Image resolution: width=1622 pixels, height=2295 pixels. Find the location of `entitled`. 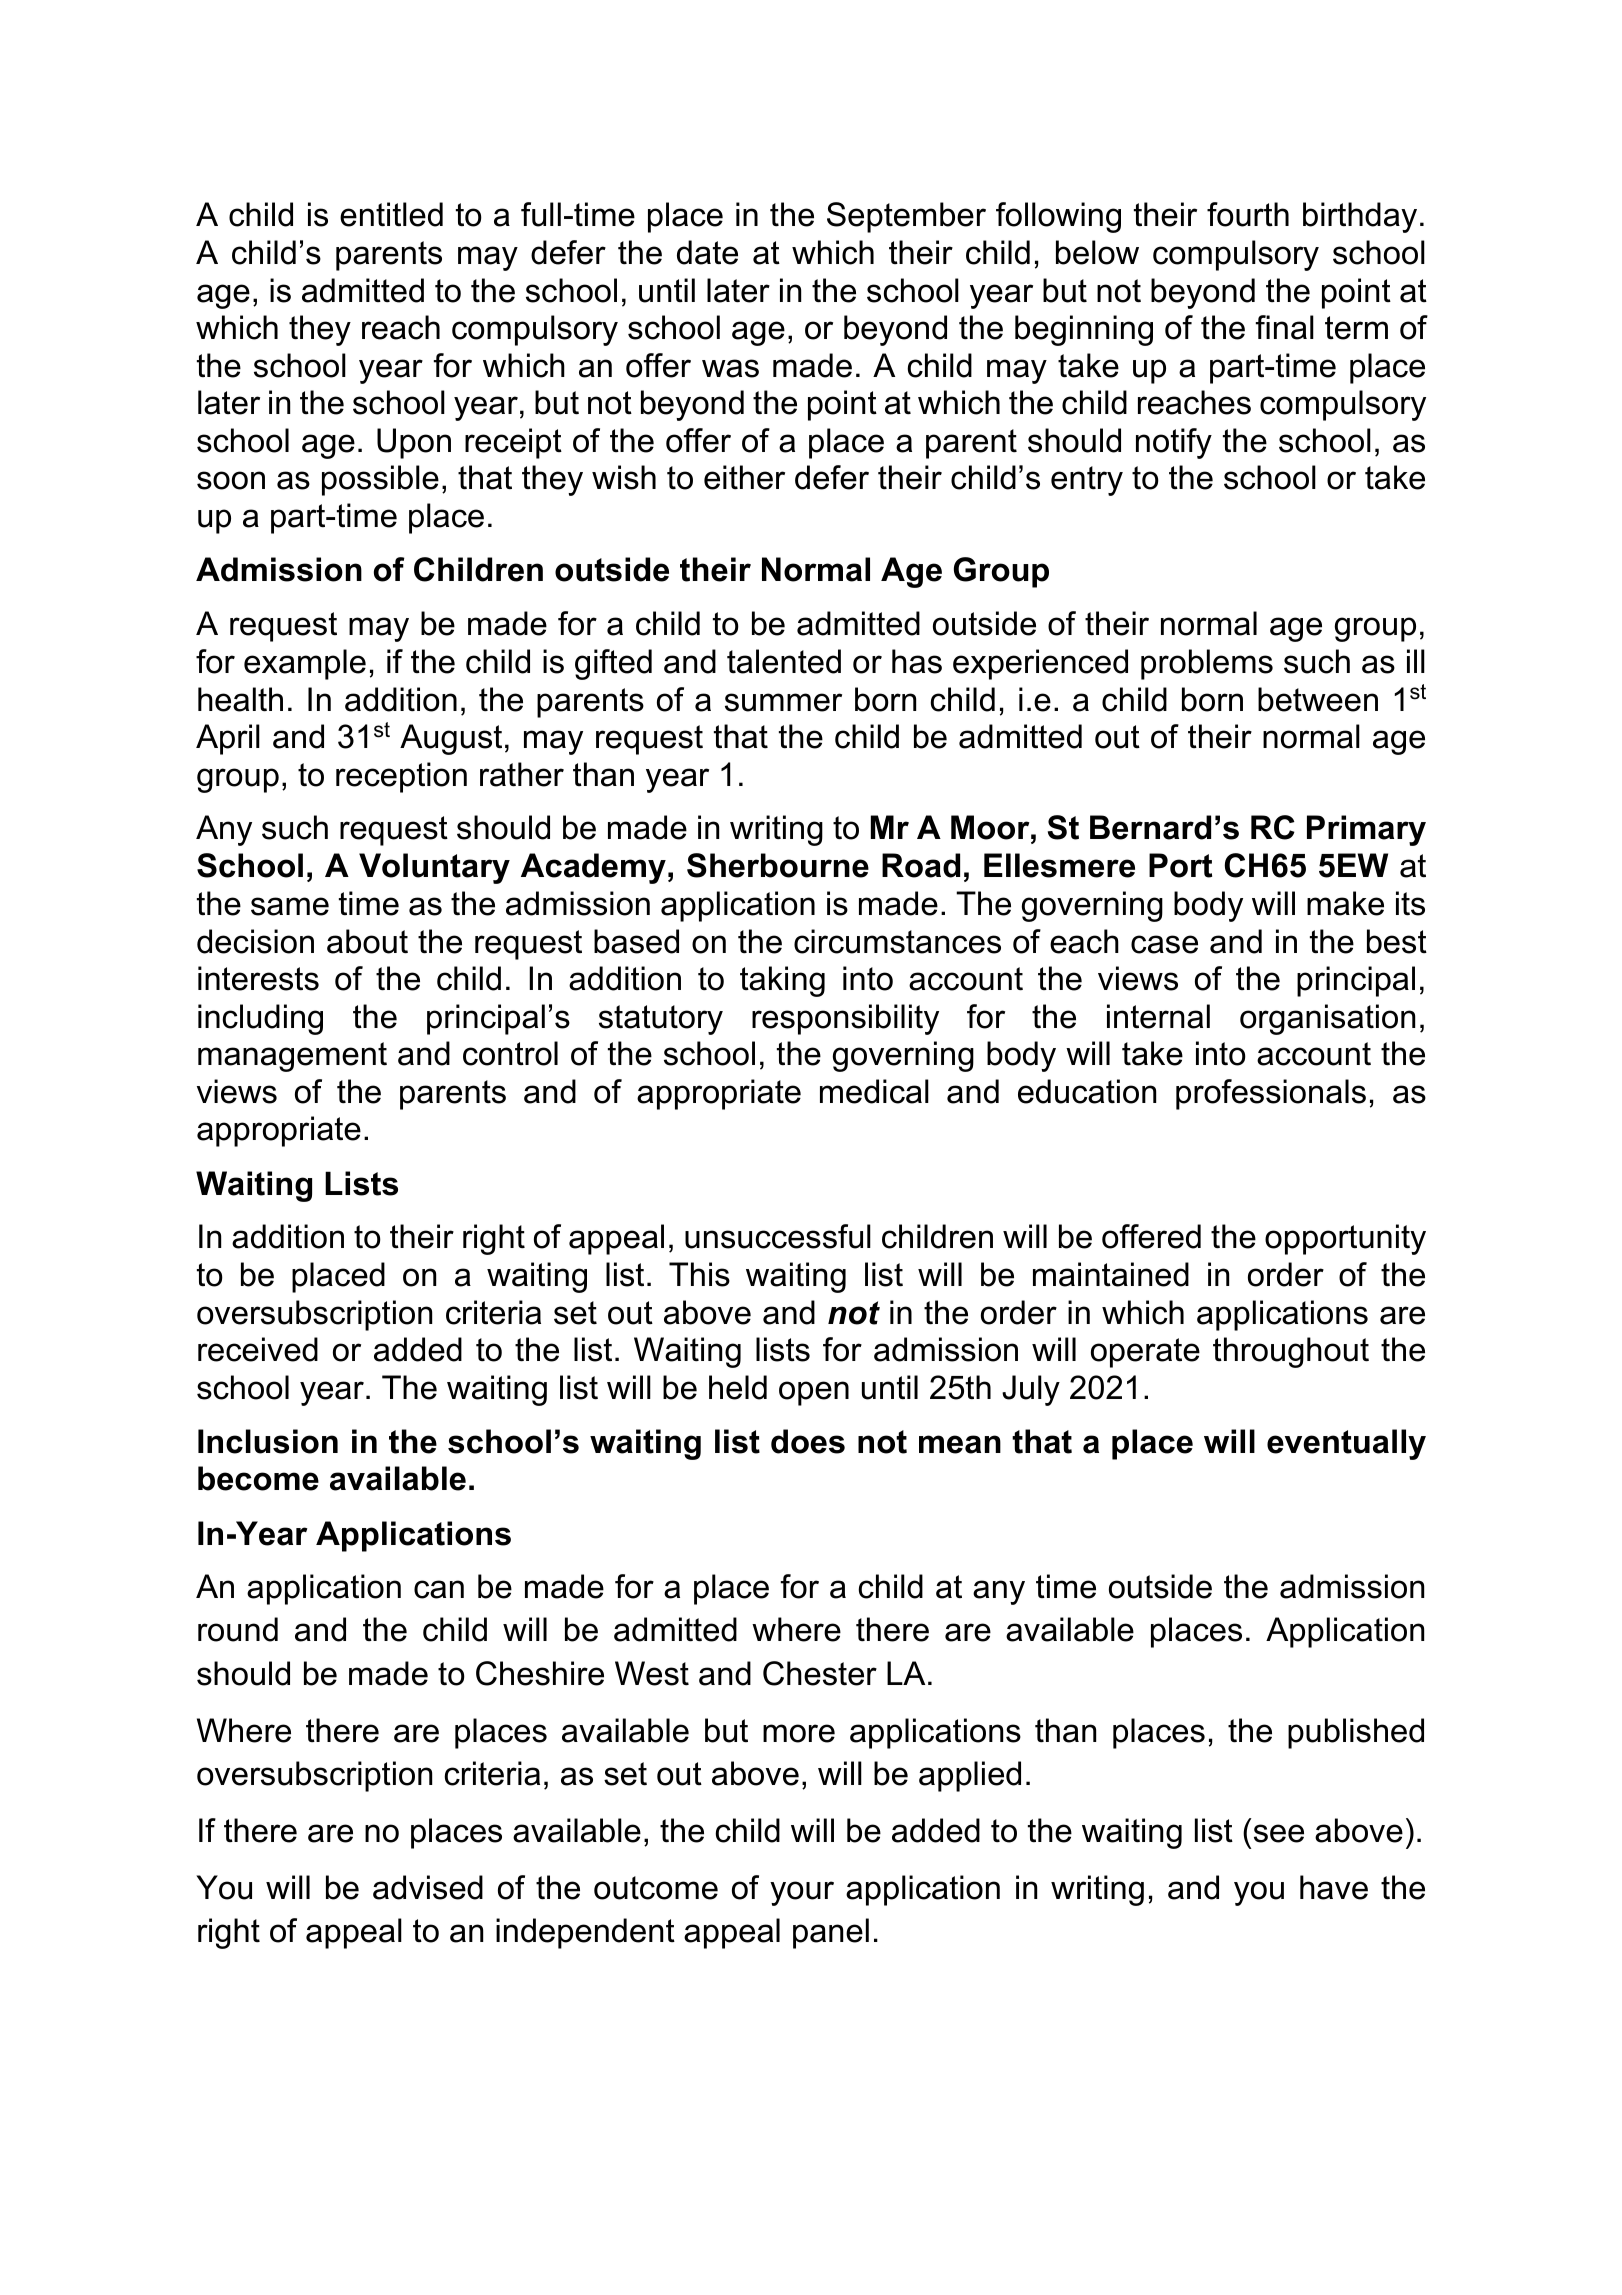

entitled is located at coordinates (391, 214).
